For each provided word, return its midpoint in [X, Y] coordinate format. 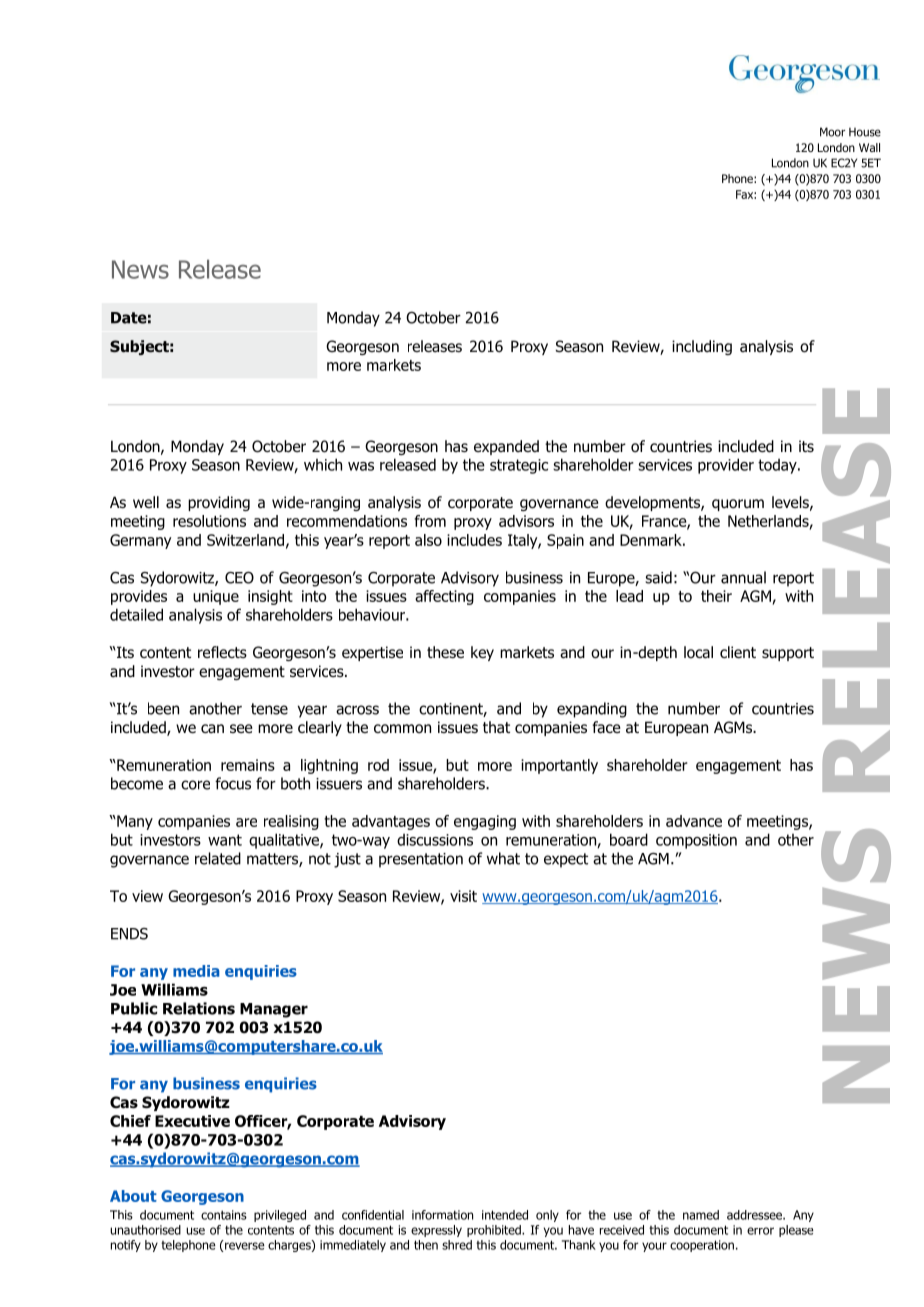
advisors [526, 521]
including [702, 347]
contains [224, 1215]
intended [505, 1215]
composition [696, 841]
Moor [832, 132]
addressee [755, 1215]
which [323, 464]
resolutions [209, 521]
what [503, 858]
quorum [738, 505]
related [218, 858]
